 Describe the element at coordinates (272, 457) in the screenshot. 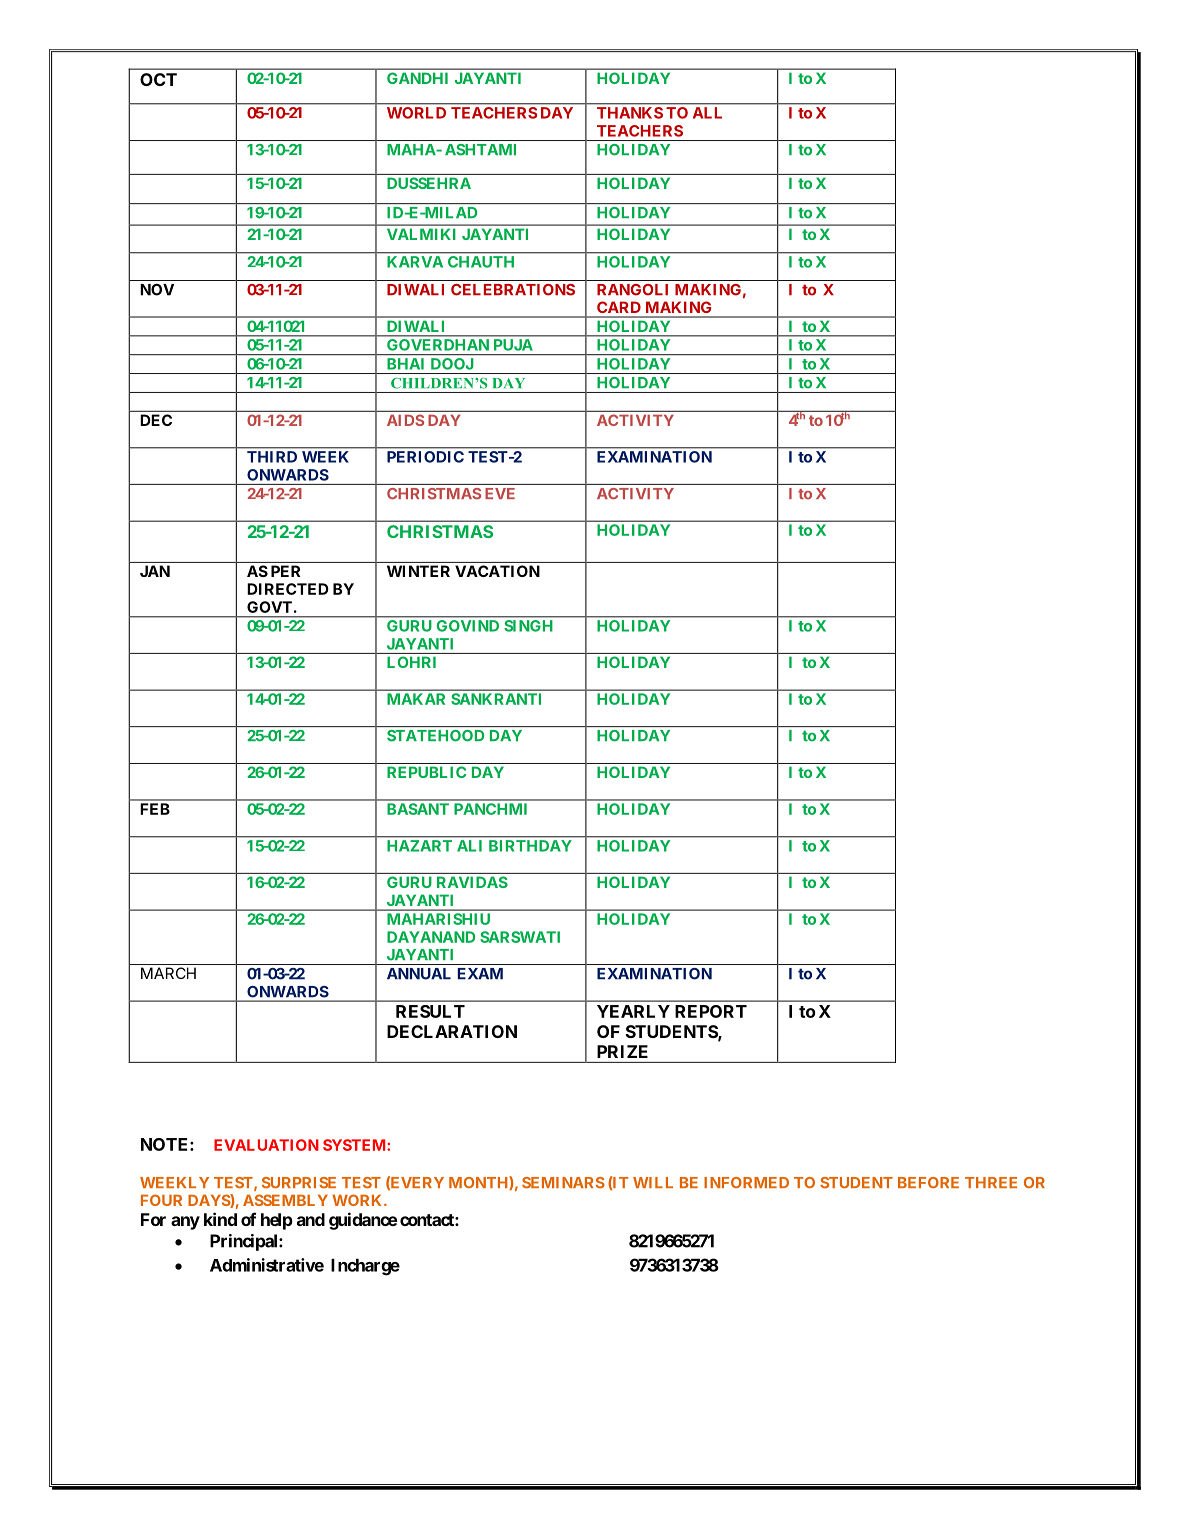

I see `THIRD` at that location.
